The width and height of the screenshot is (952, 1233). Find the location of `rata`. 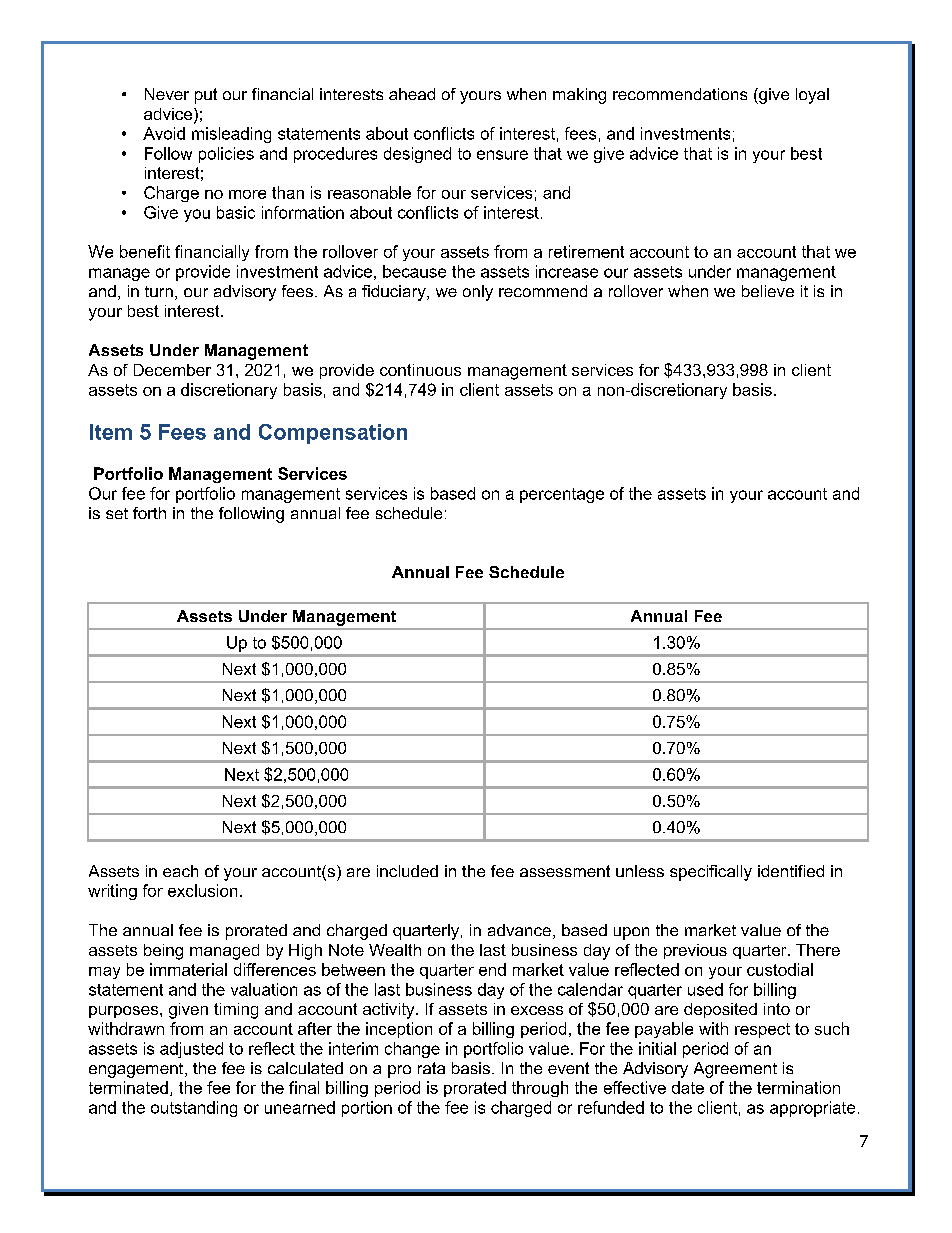

rata is located at coordinates (431, 1068).
